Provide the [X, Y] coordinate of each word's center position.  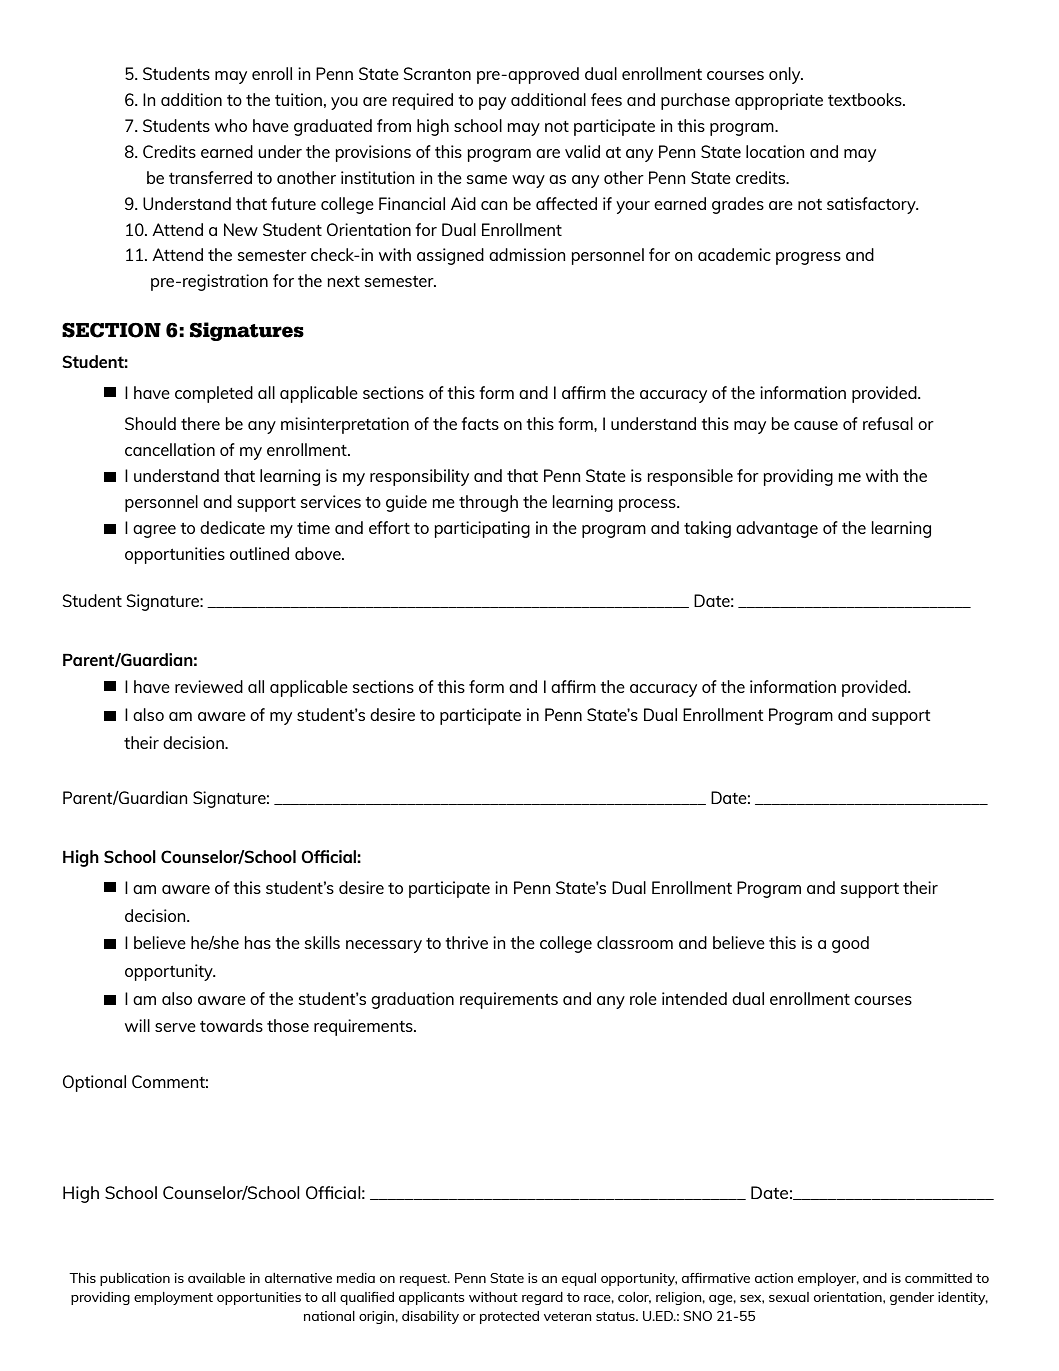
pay [492, 103]
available [216, 1278]
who [231, 125]
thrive [466, 942]
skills [322, 942]
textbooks [866, 99]
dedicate [232, 527]
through [488, 503]
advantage [777, 529]
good [850, 944]
